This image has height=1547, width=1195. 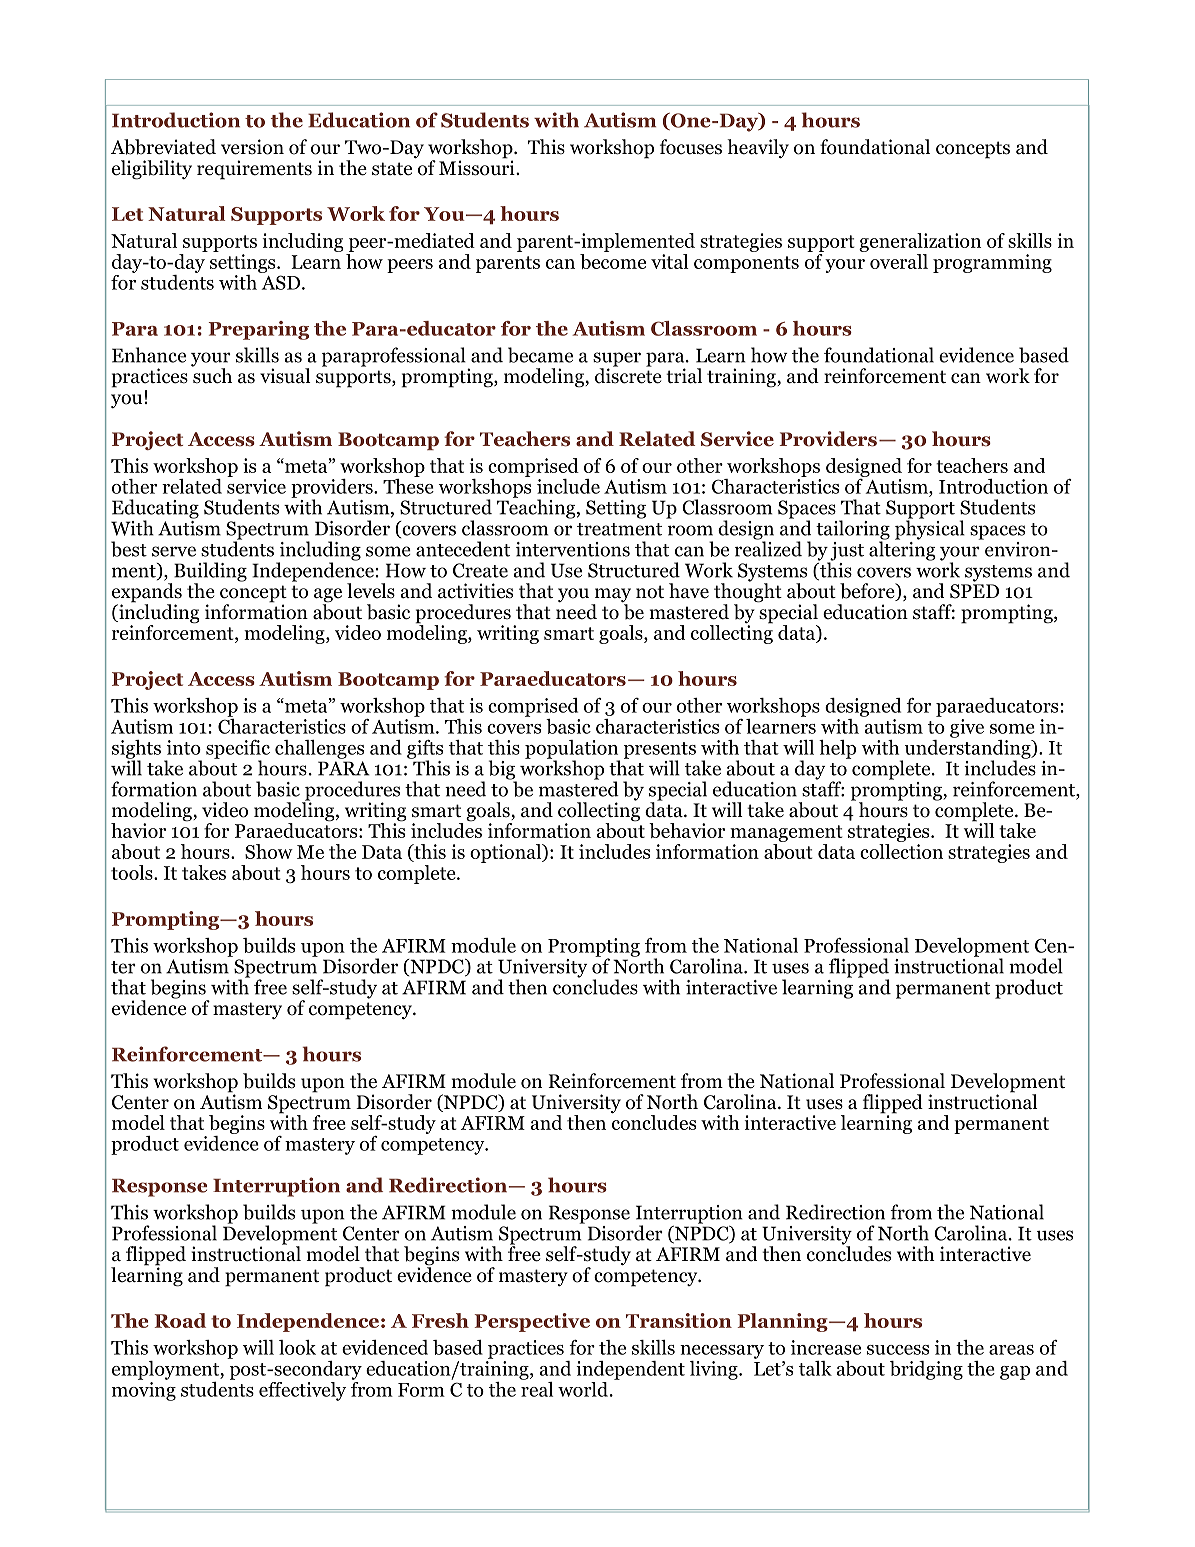 What do you see at coordinates (930, 529) in the image?
I see `physical` at bounding box center [930, 529].
